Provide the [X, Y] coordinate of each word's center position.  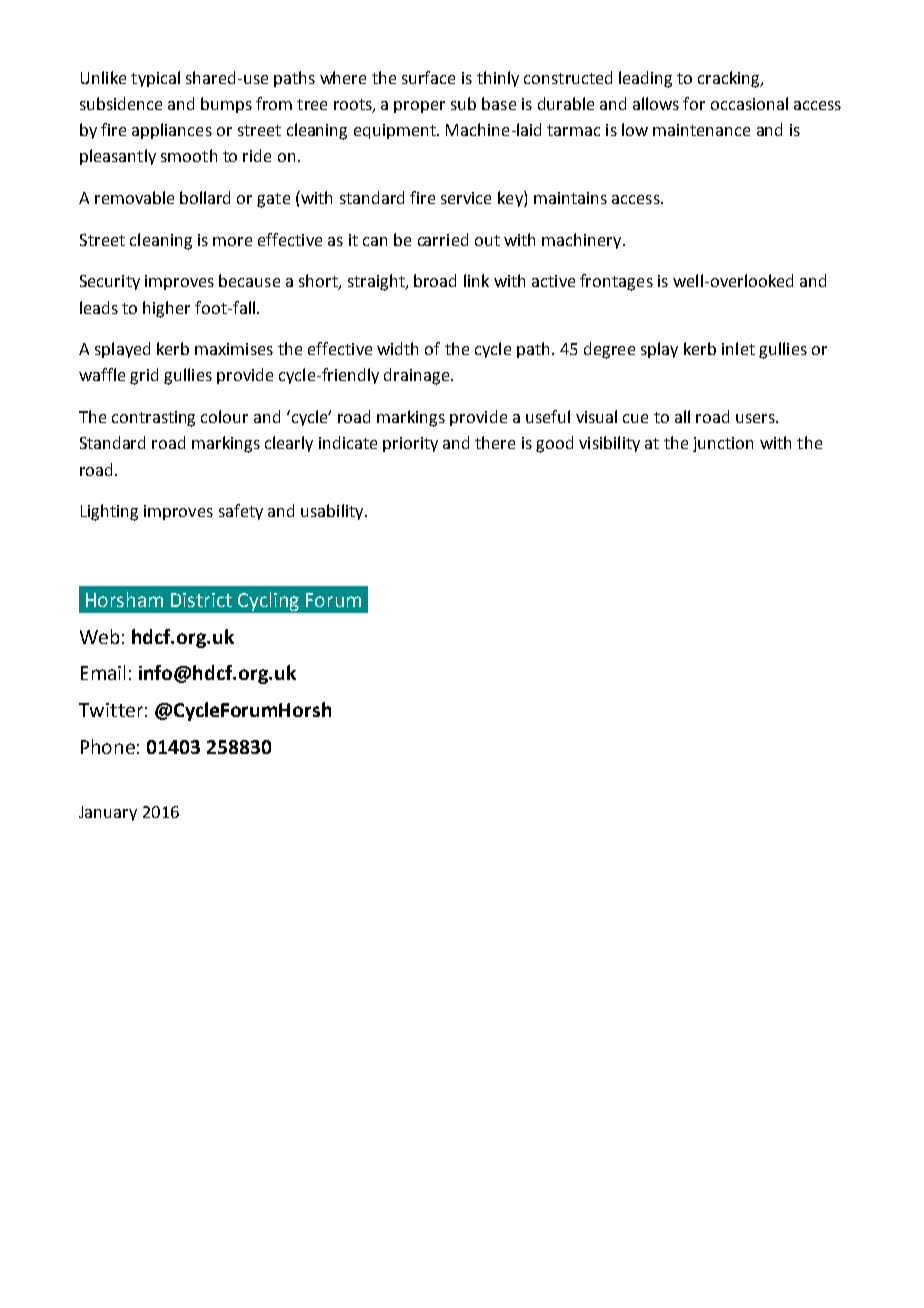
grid [144, 376]
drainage [418, 376]
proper [419, 107]
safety [241, 512]
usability [333, 512]
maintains [570, 198]
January [108, 813]
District [201, 600]
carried [443, 239]
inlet [738, 348]
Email [103, 672]
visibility [609, 444]
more [232, 241]
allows [656, 103]
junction [723, 444]
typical [155, 79]
